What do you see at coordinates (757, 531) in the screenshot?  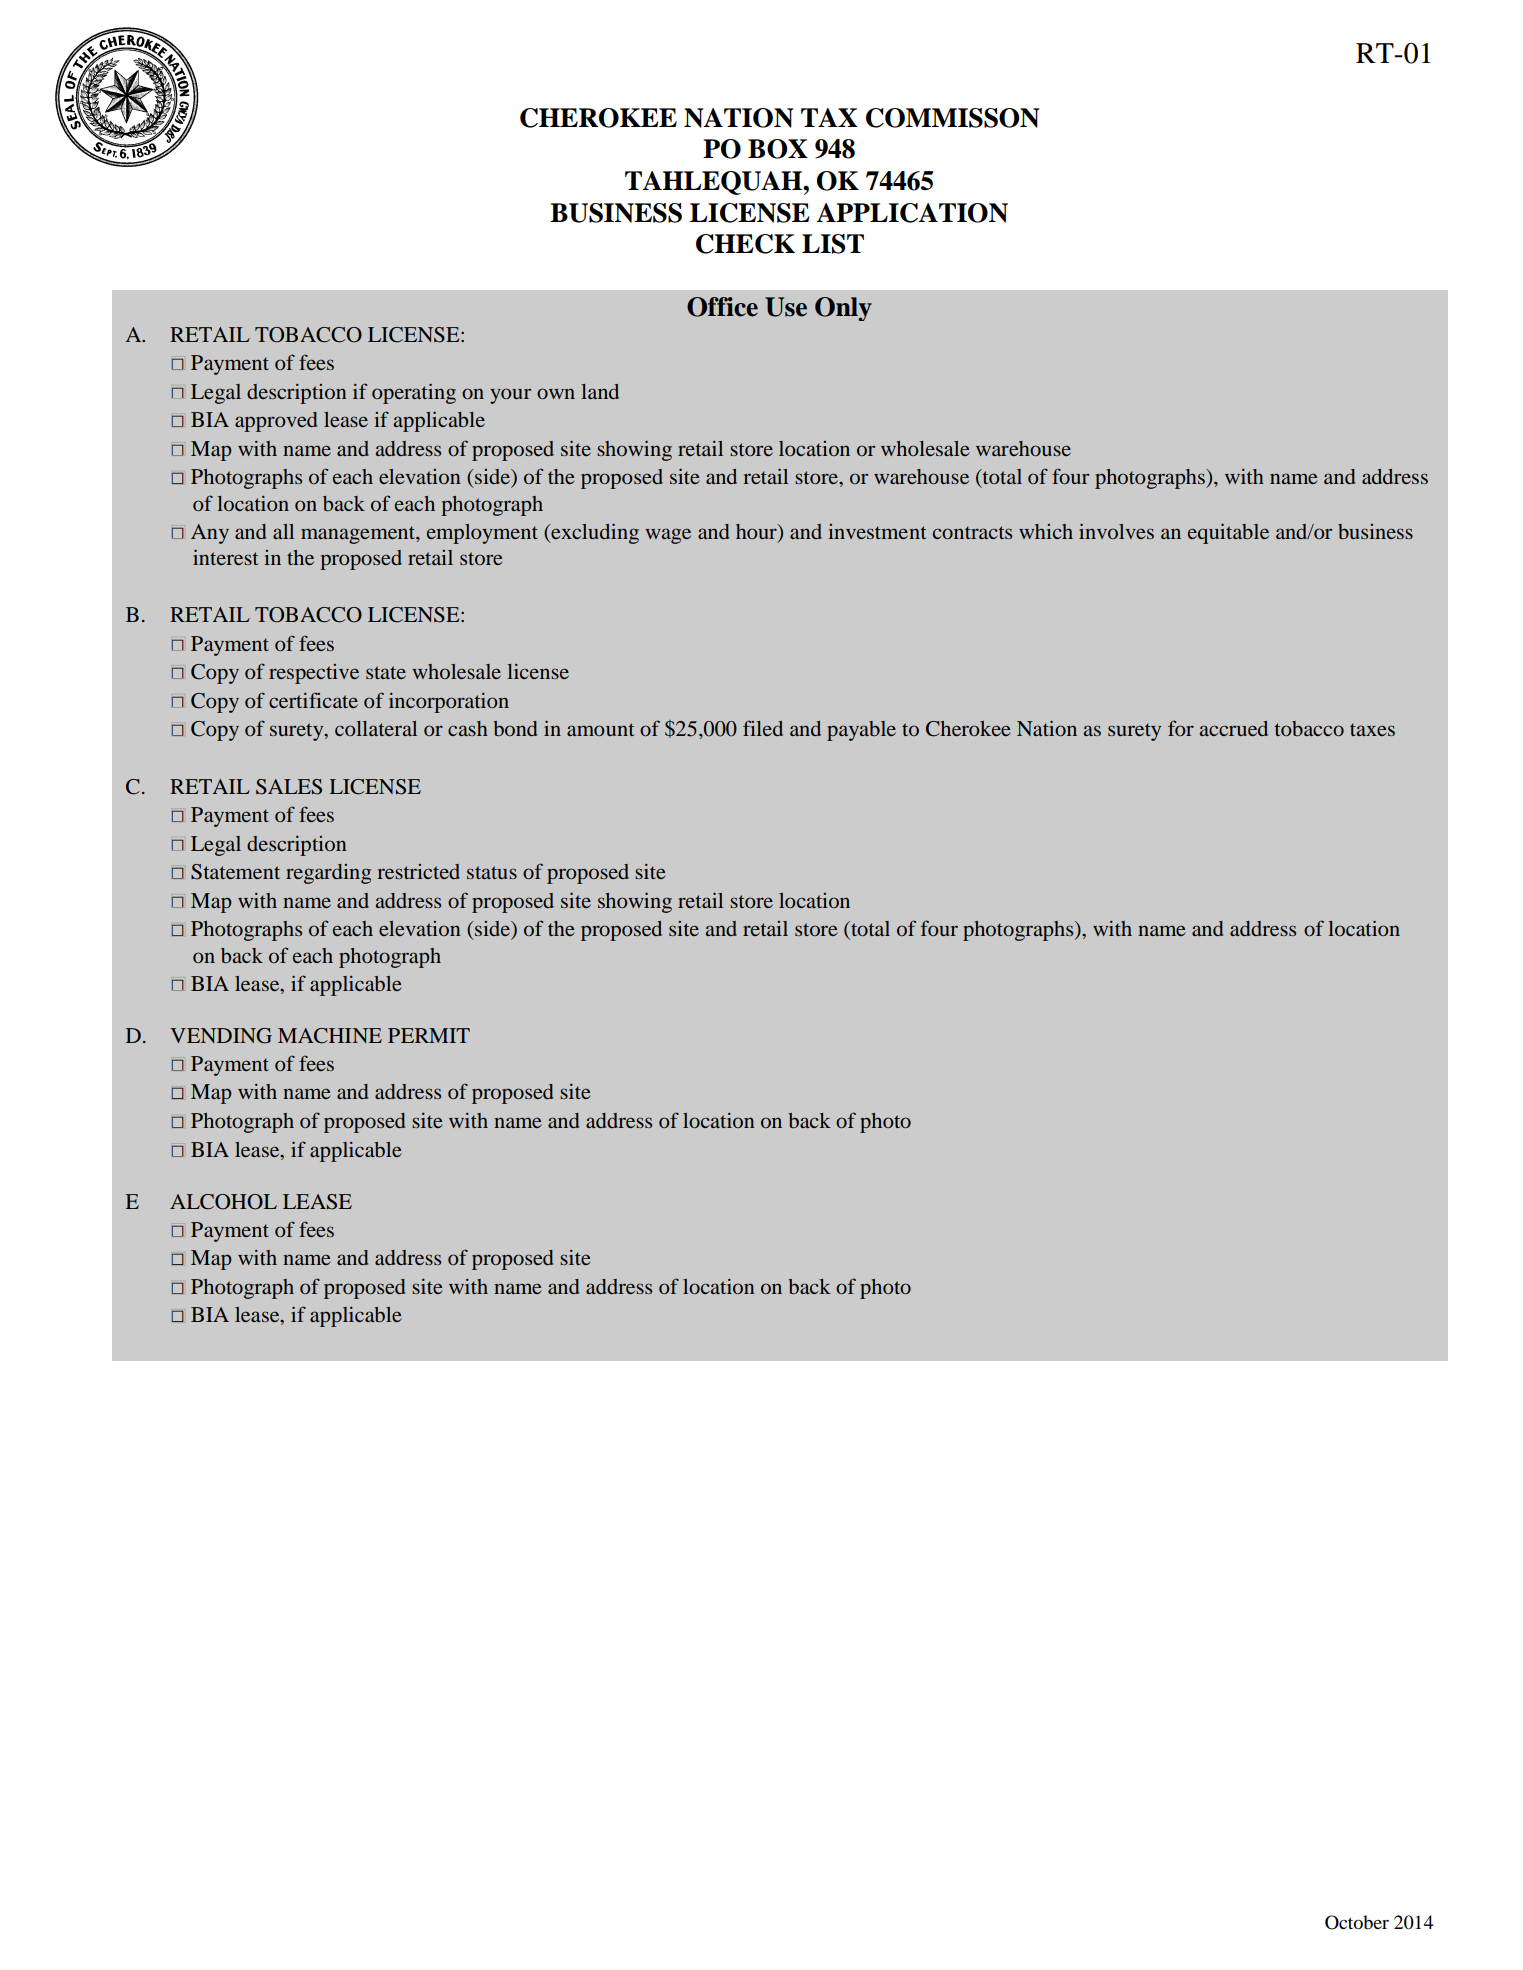 I see `hour` at bounding box center [757, 531].
